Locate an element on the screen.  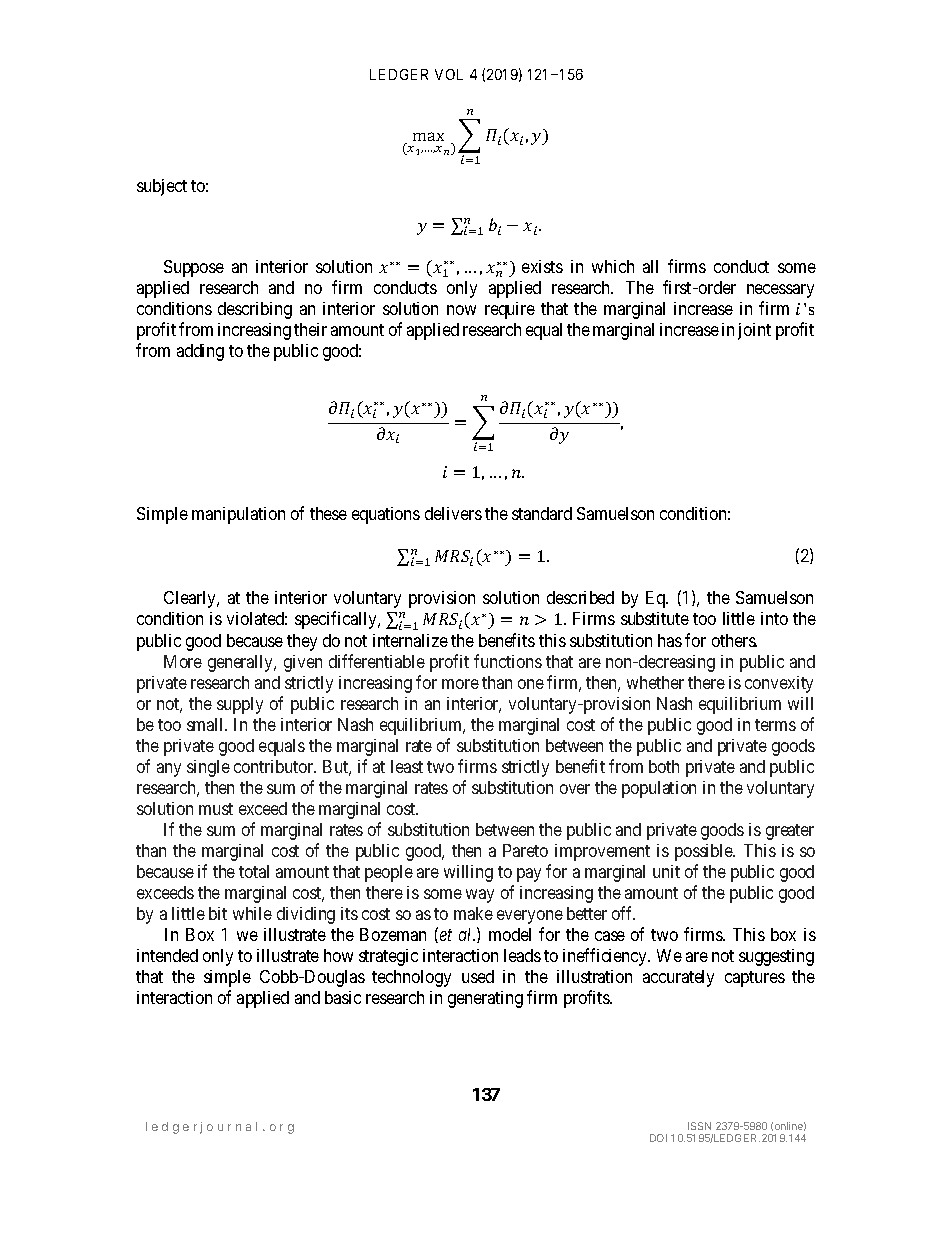
joint is located at coordinates (754, 331).
